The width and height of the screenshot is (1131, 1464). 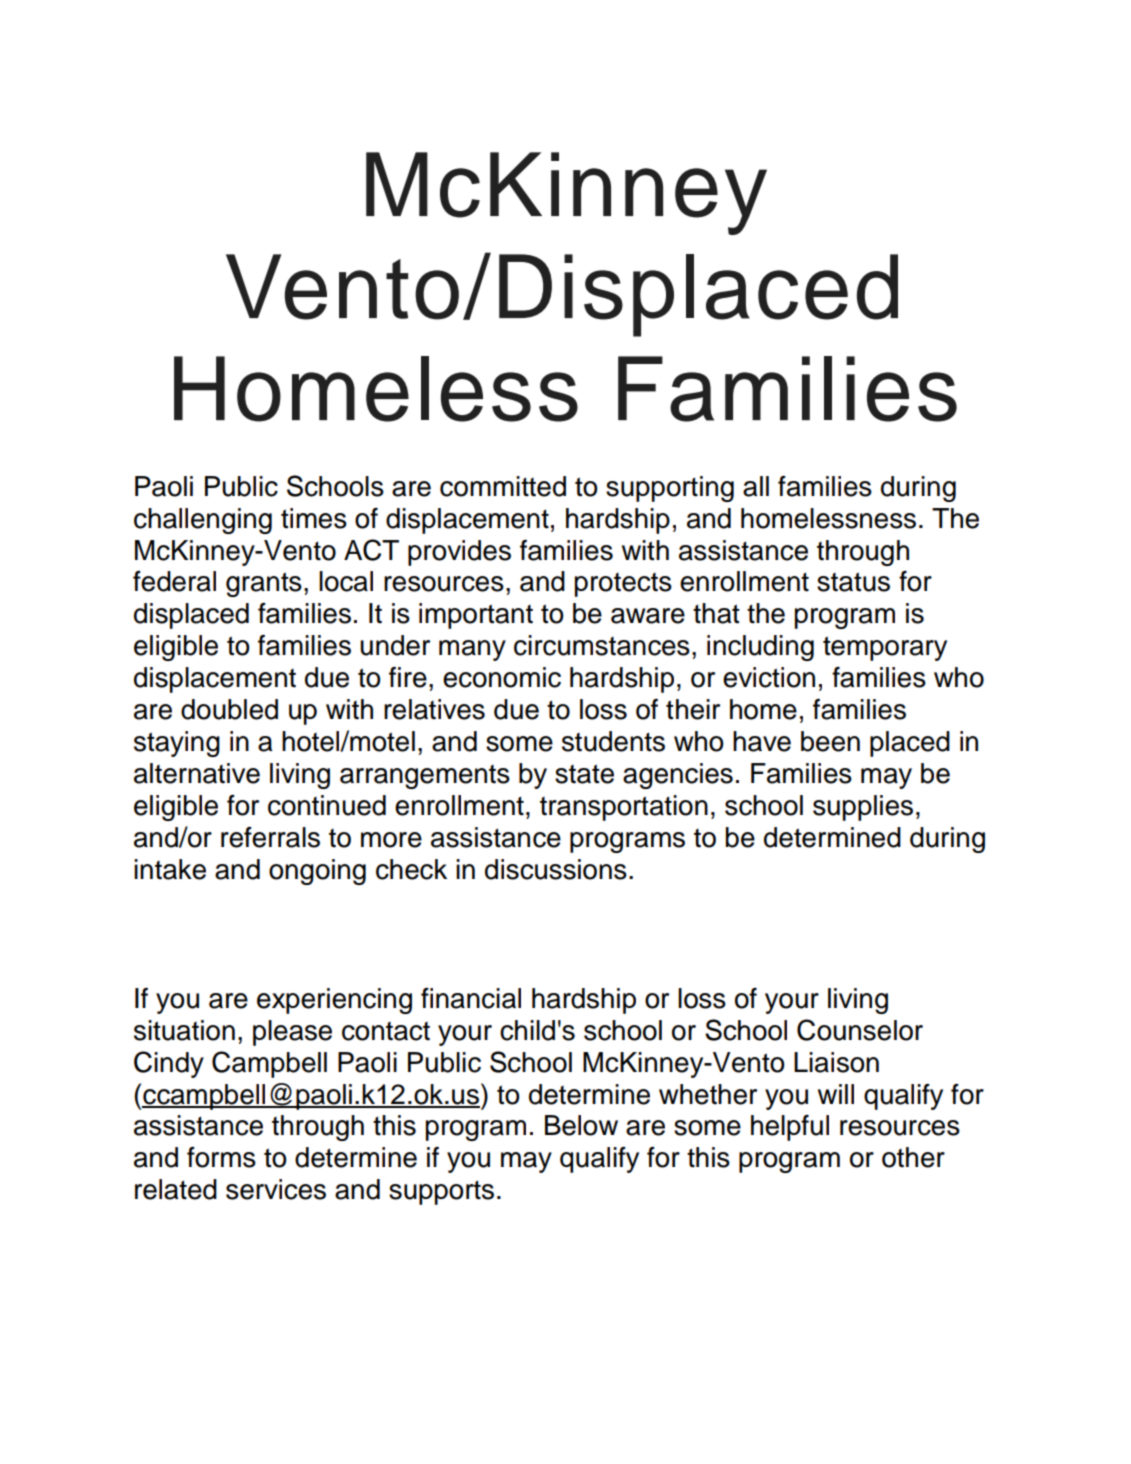 I want to click on supporting, so click(x=670, y=489).
